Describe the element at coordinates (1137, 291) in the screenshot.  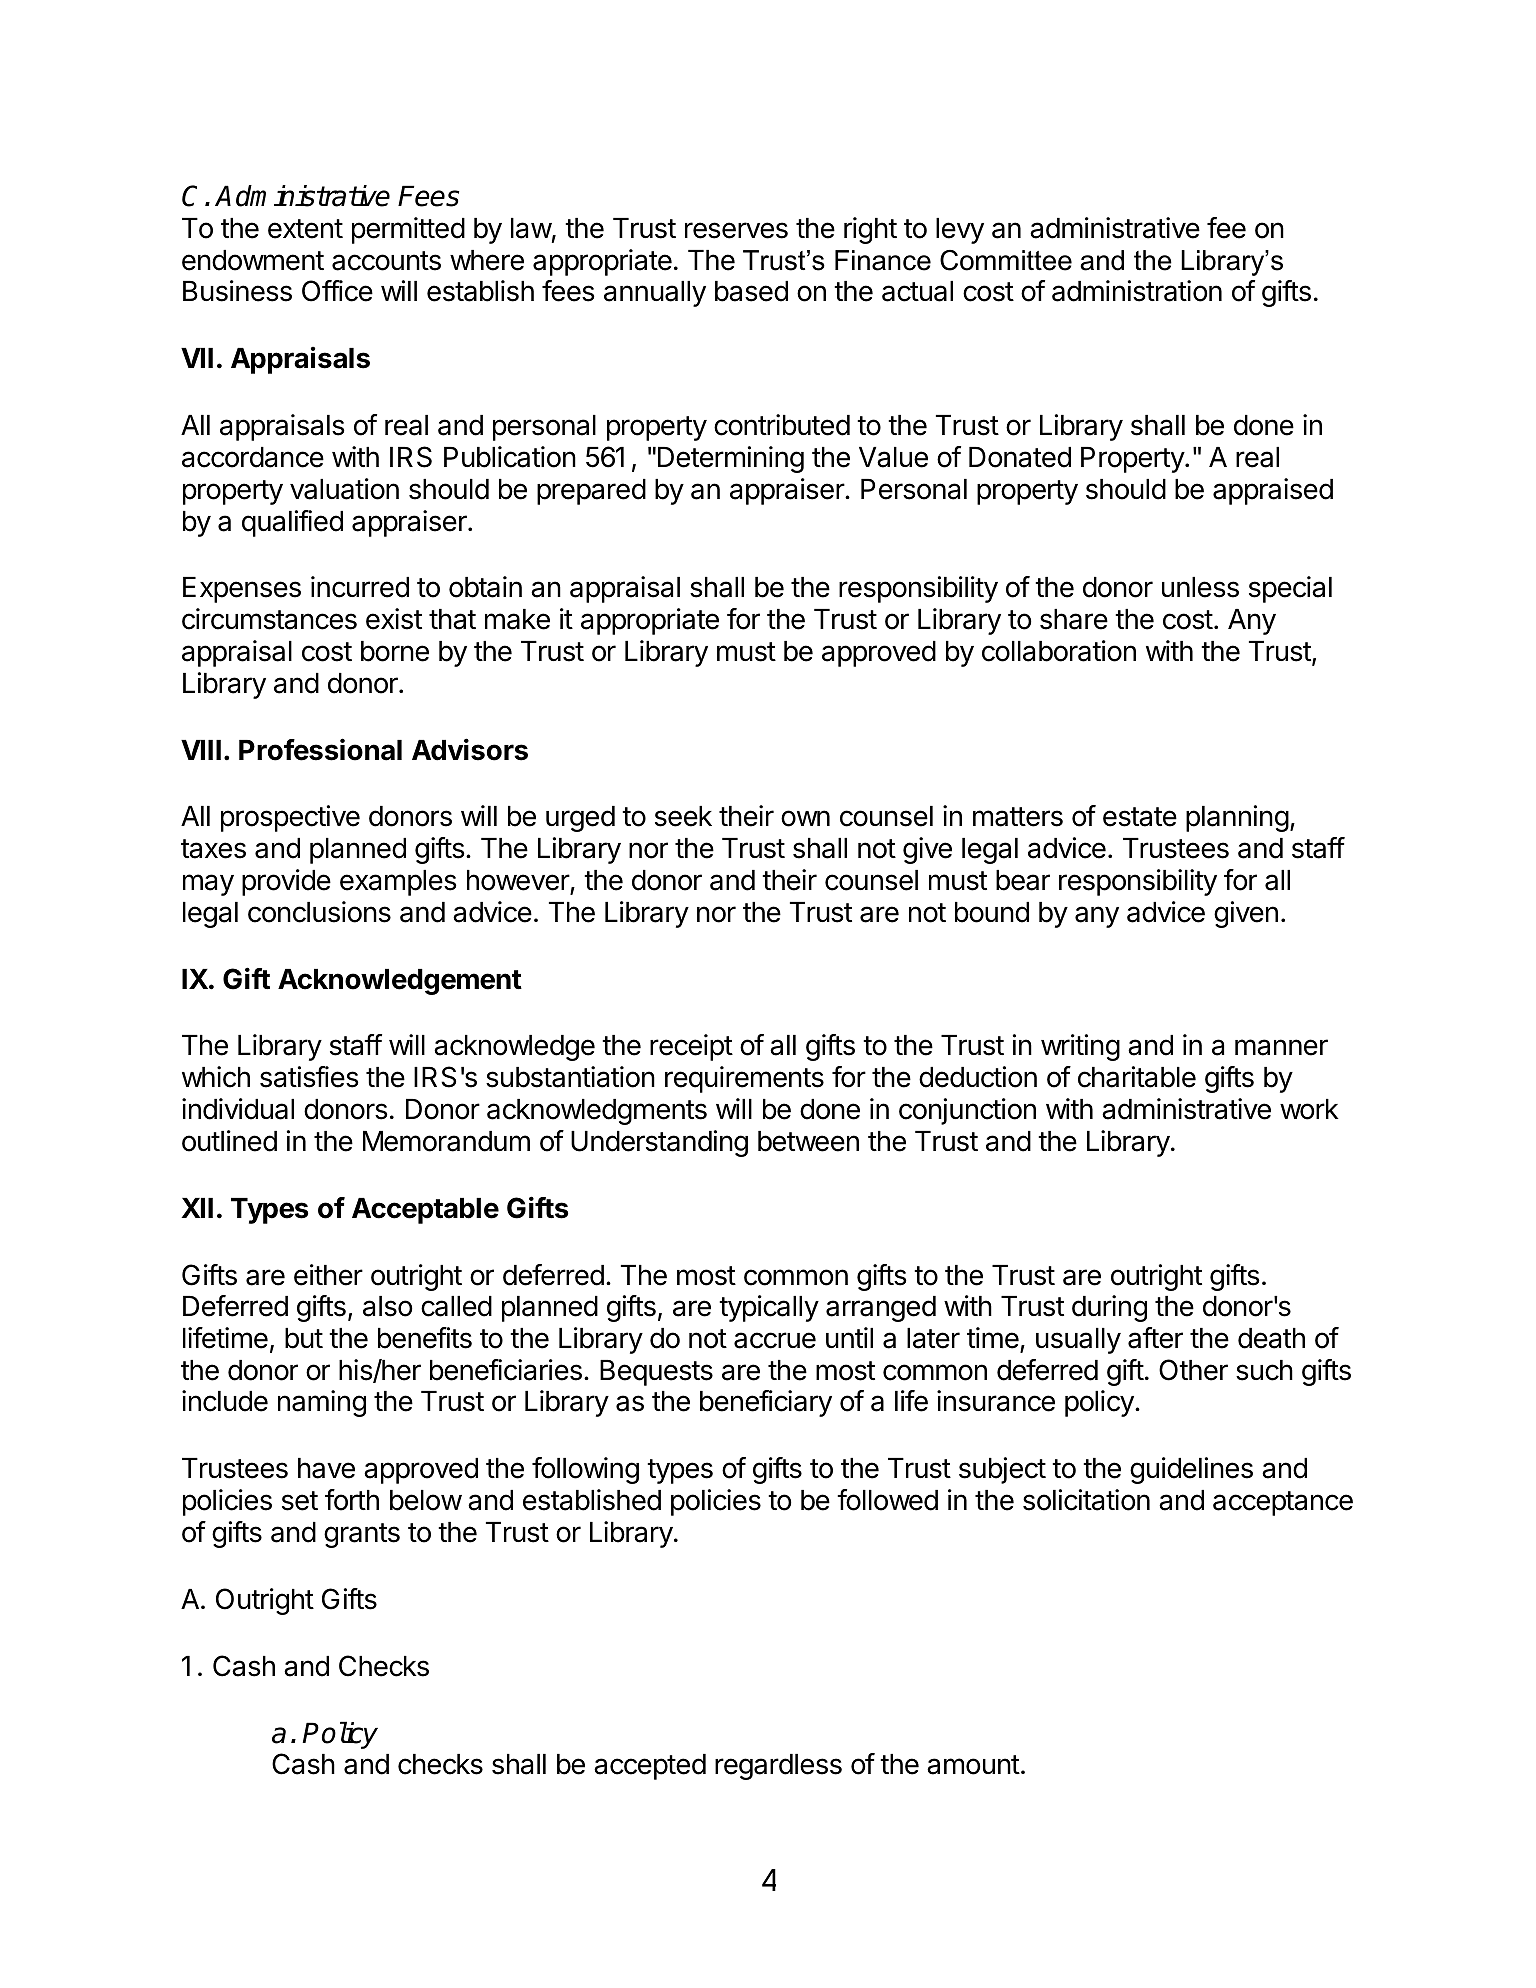
I see `administration` at that location.
